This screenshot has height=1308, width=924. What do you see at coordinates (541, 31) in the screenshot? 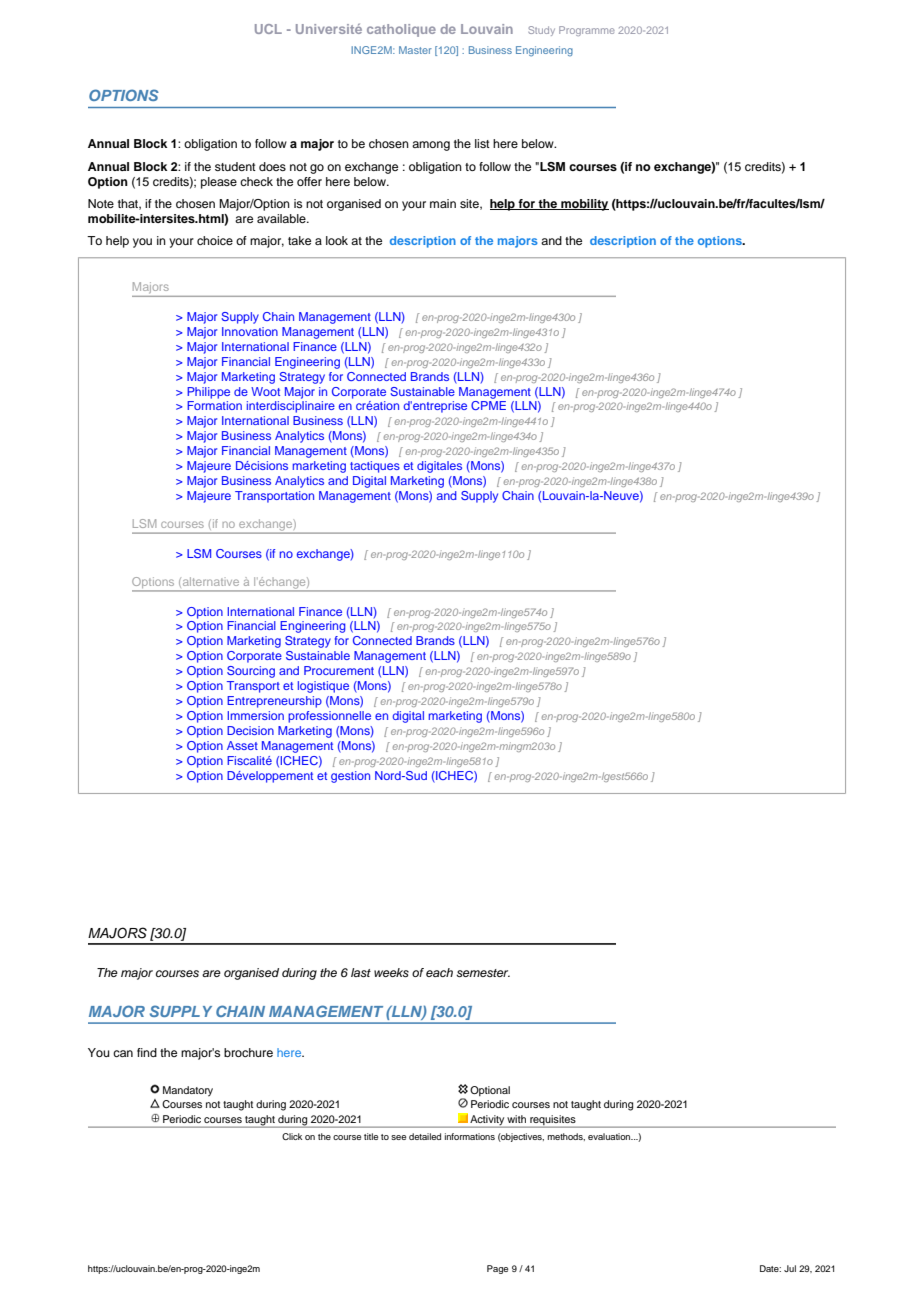
I see `Study` at bounding box center [541, 31].
